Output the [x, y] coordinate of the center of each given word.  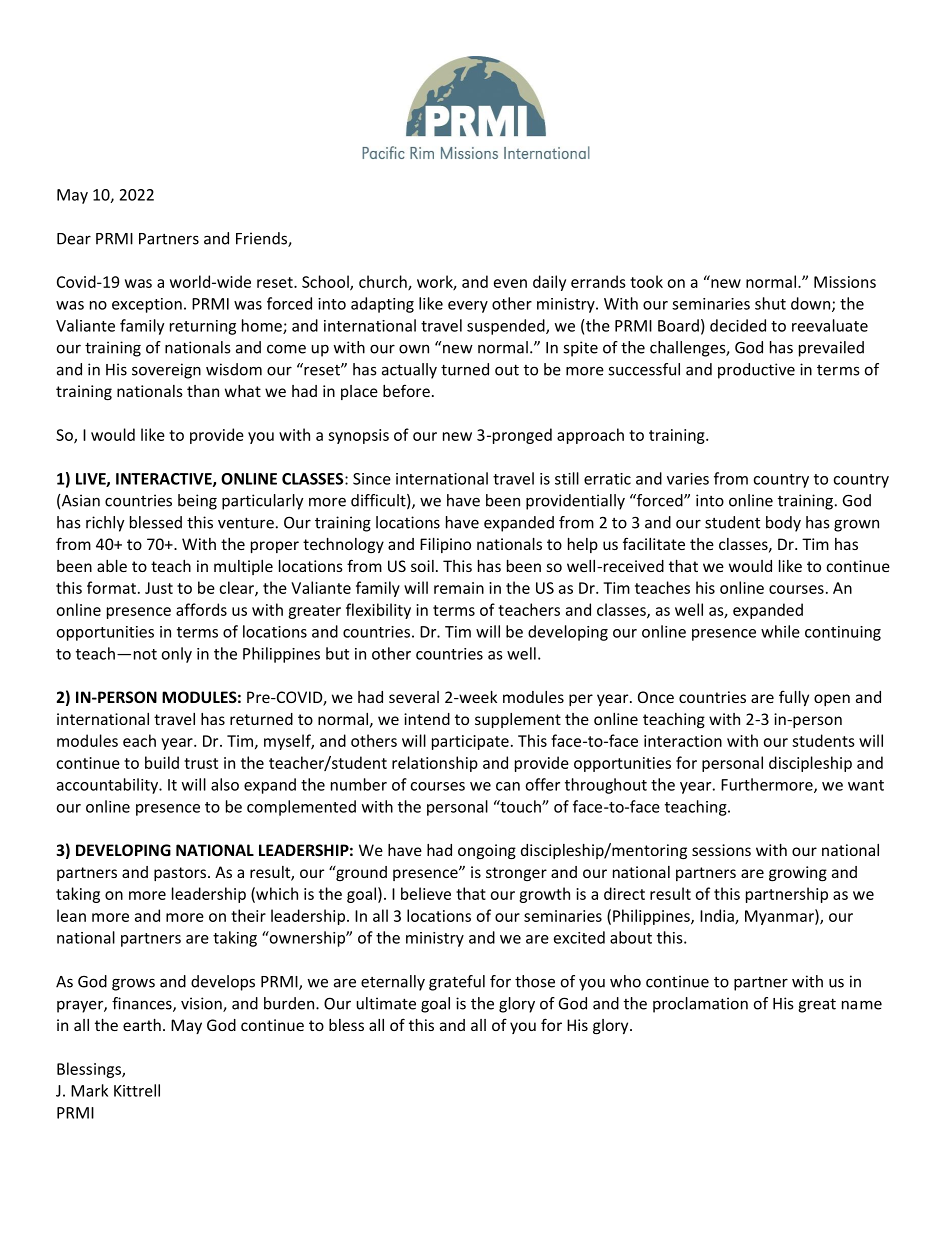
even [510, 283]
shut [770, 303]
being [197, 502]
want [866, 785]
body [783, 524]
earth [142, 1025]
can [508, 786]
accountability [108, 786]
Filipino [445, 545]
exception [147, 305]
